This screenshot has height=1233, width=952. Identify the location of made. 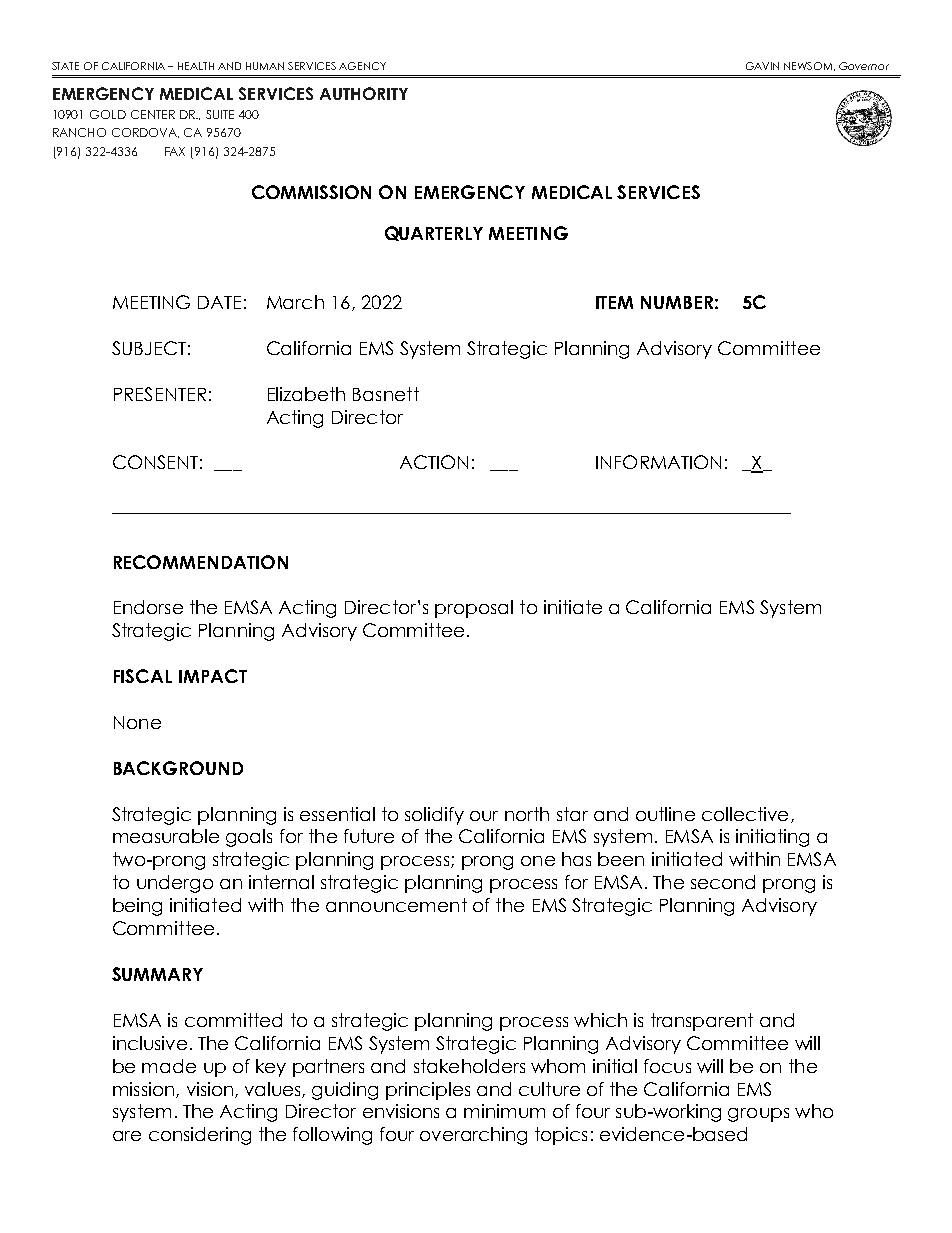
(169, 1066).
